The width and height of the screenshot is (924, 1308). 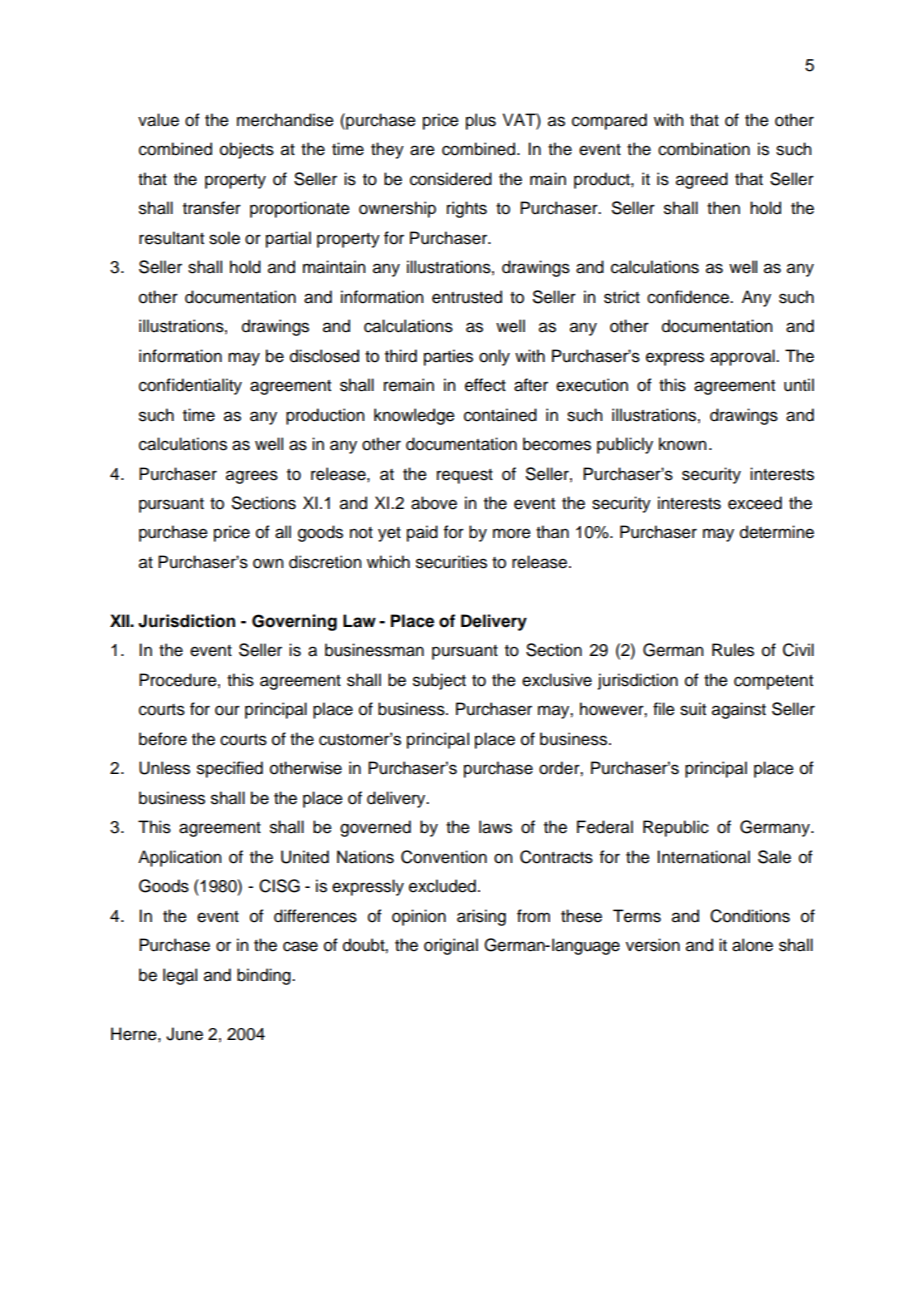 I want to click on against, so click(x=739, y=710).
